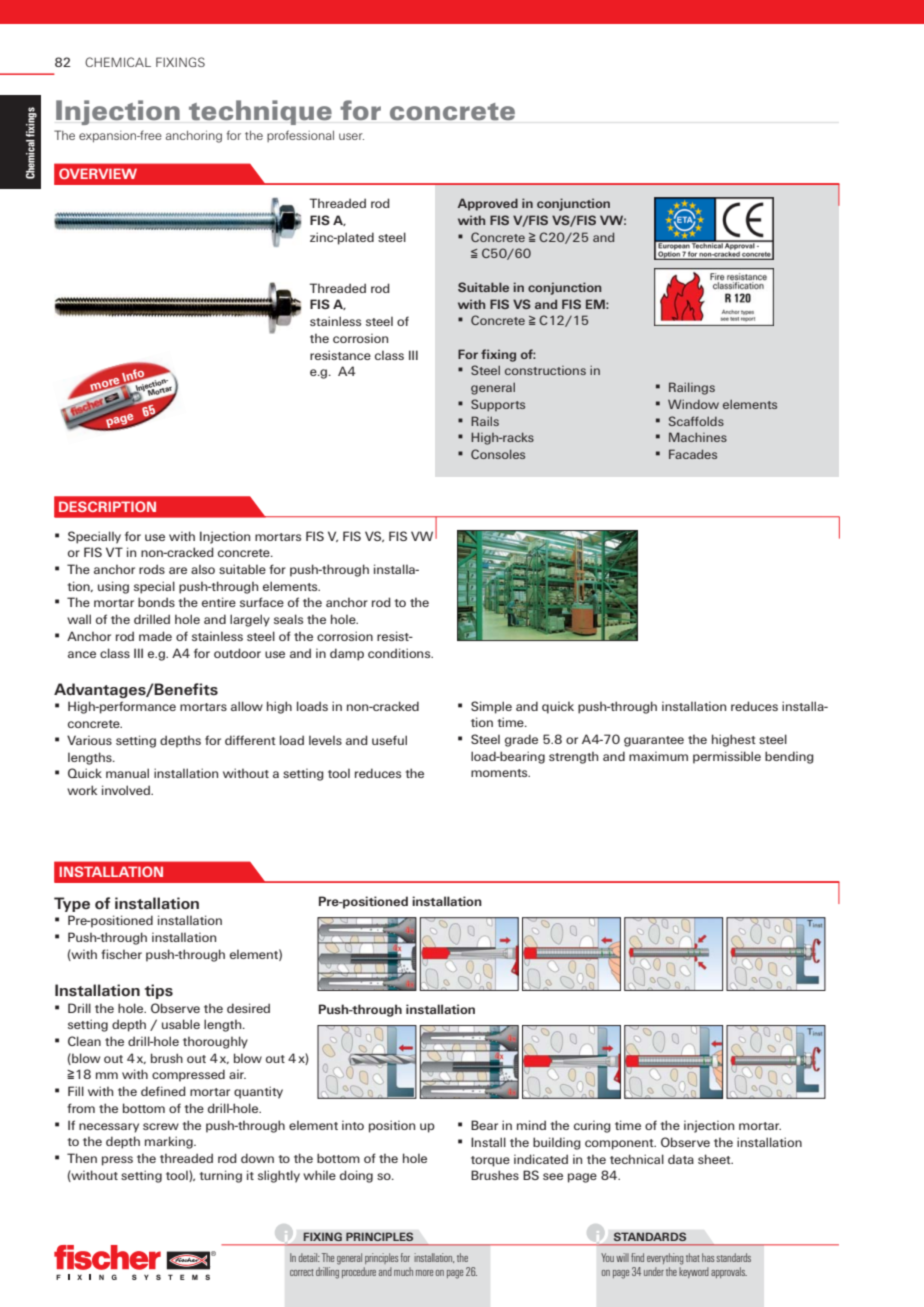  Describe the element at coordinates (221, 1176) in the image. I see `turning` at that location.
